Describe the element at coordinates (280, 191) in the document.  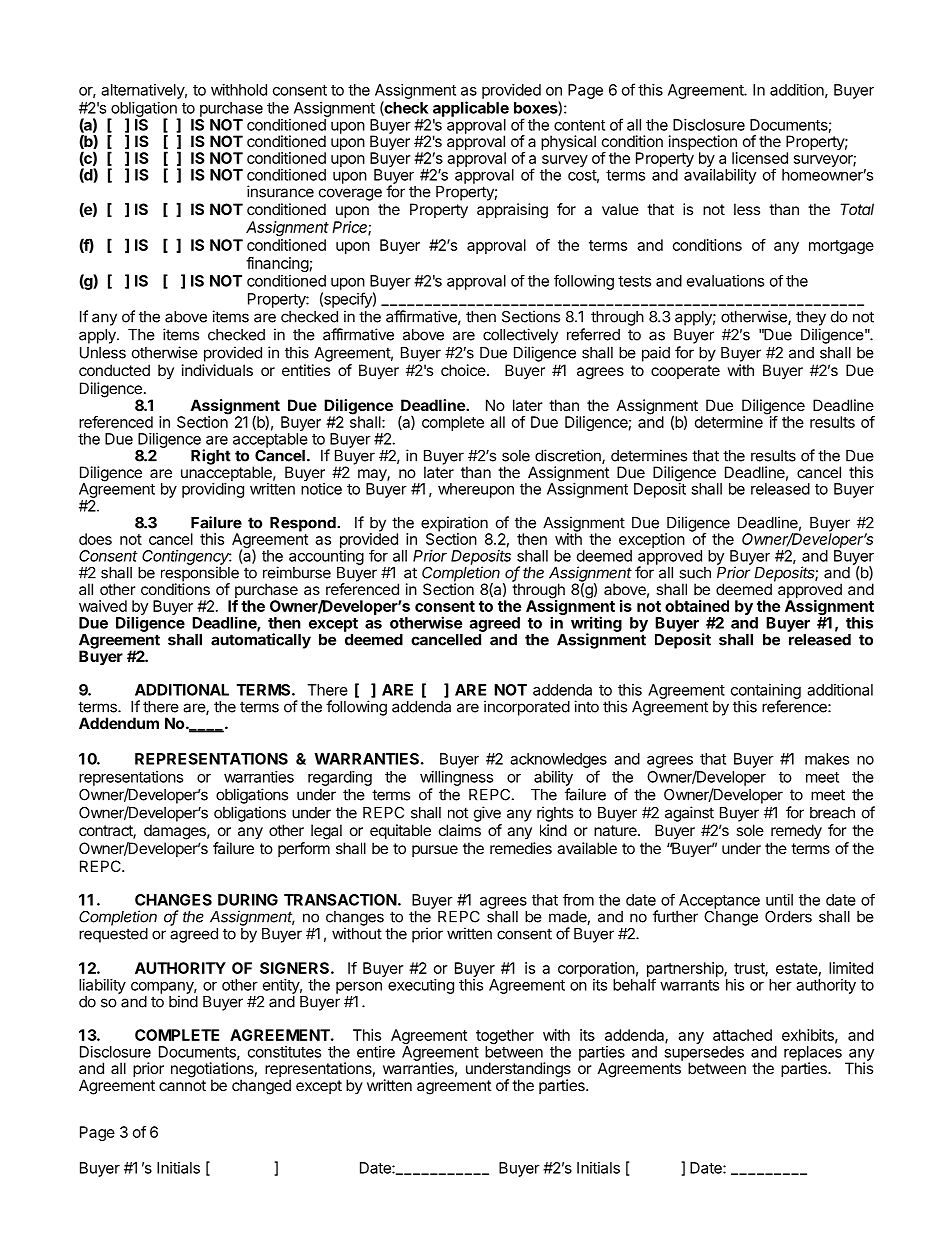
I see `insurance` at that location.
